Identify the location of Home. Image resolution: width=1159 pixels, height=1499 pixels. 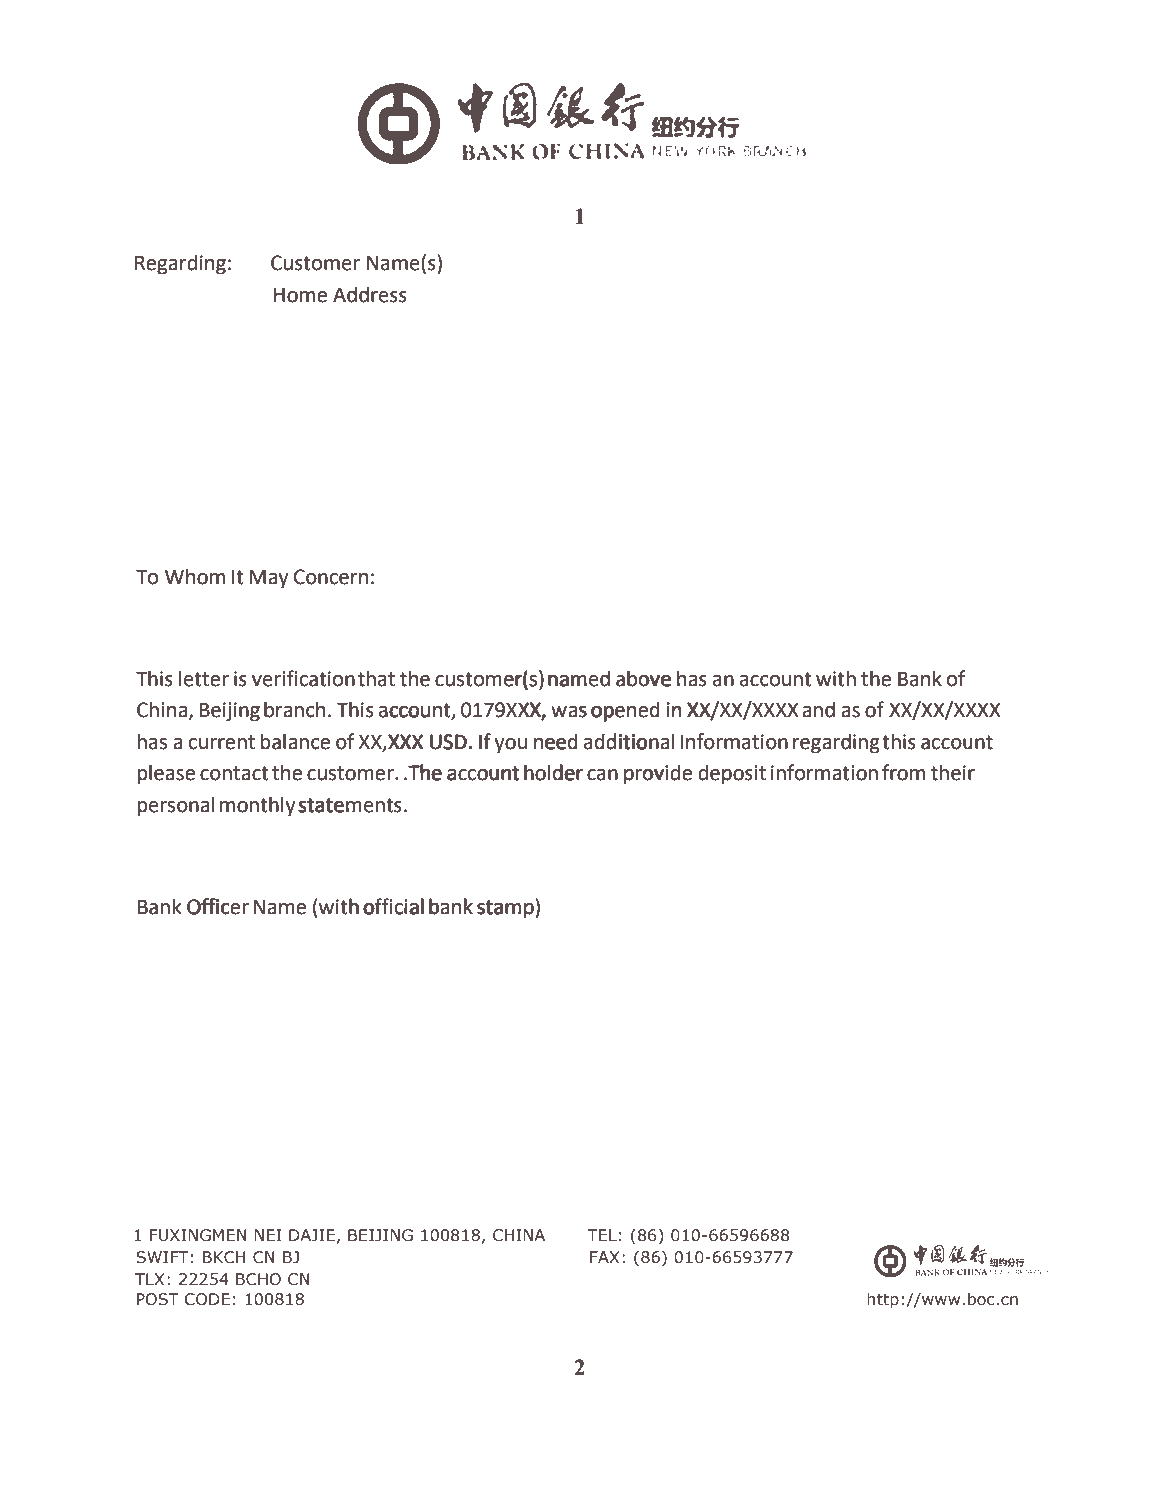
(300, 295).
